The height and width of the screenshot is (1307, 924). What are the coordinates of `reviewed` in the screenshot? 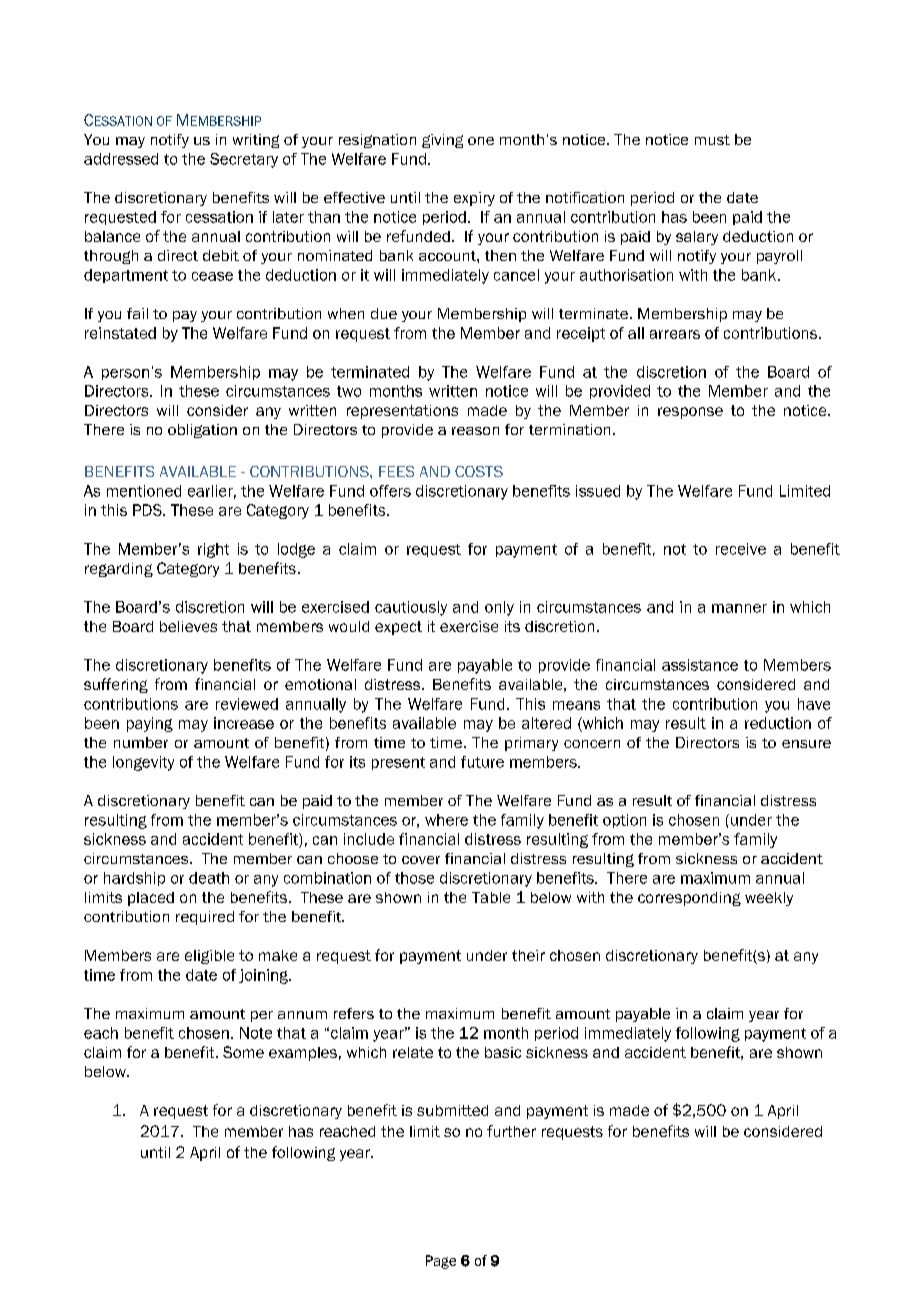 It's located at (247, 704).
